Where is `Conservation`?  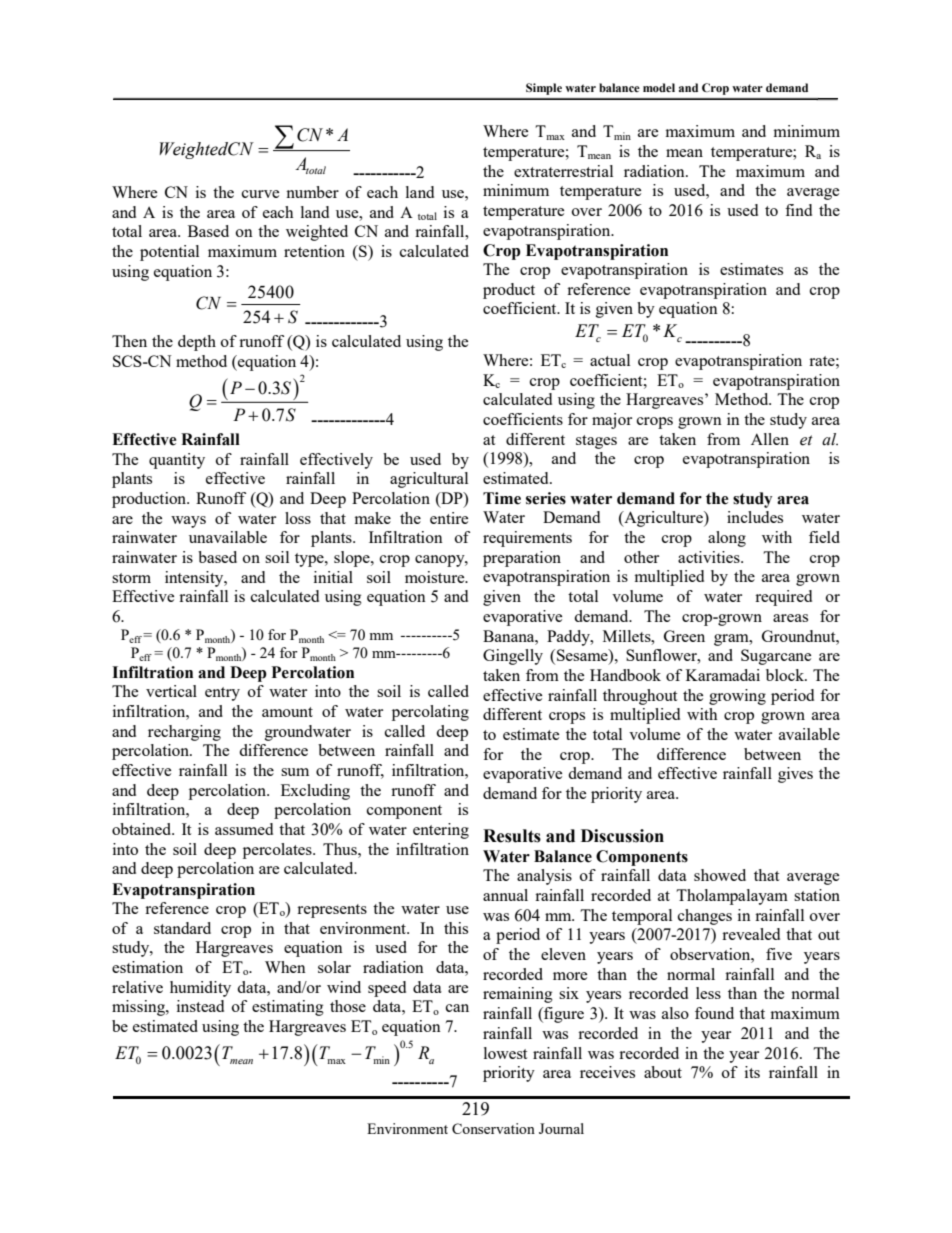 Conservation is located at coordinates (493, 1128).
